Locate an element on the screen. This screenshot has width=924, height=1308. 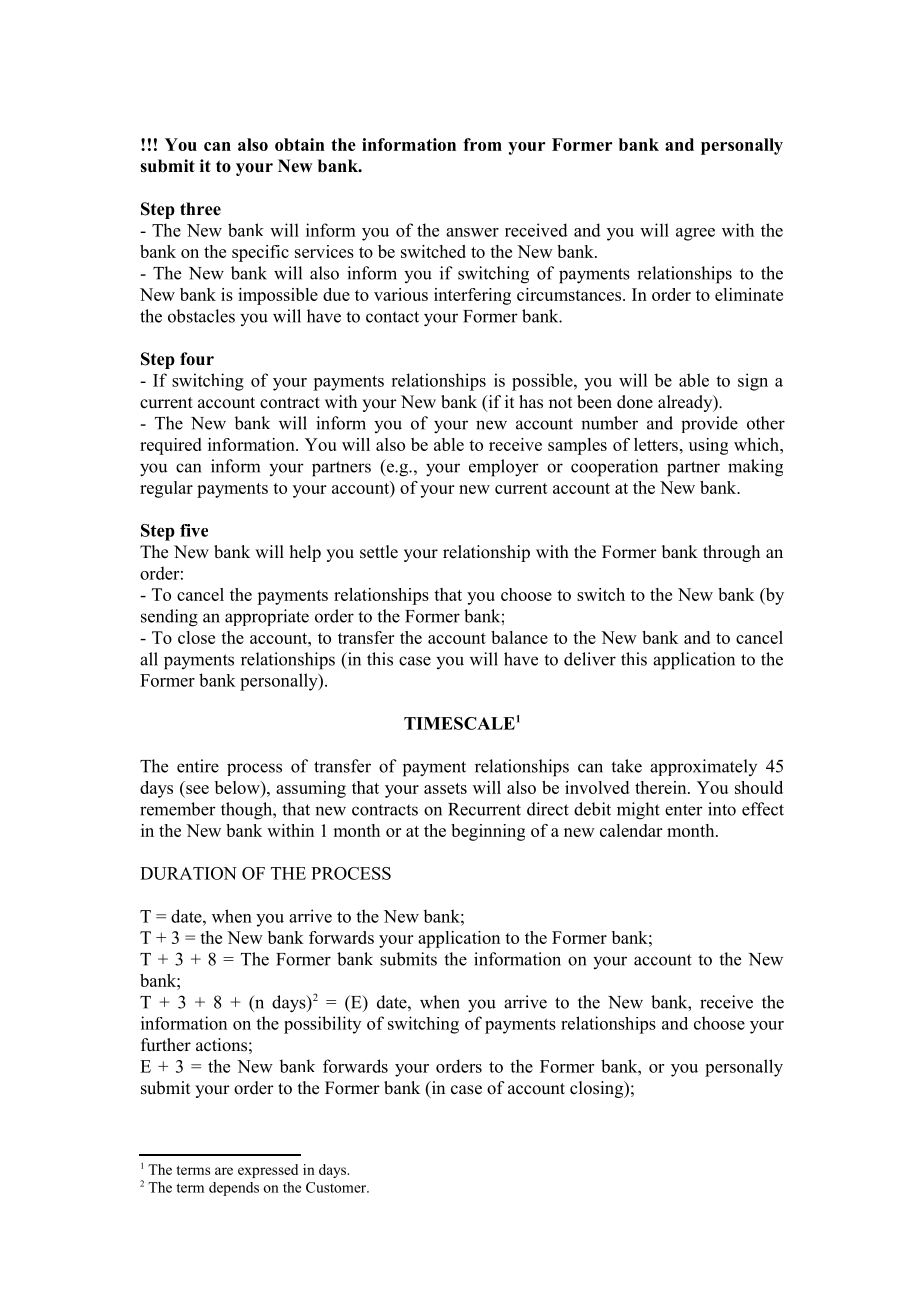
balance is located at coordinates (519, 637).
